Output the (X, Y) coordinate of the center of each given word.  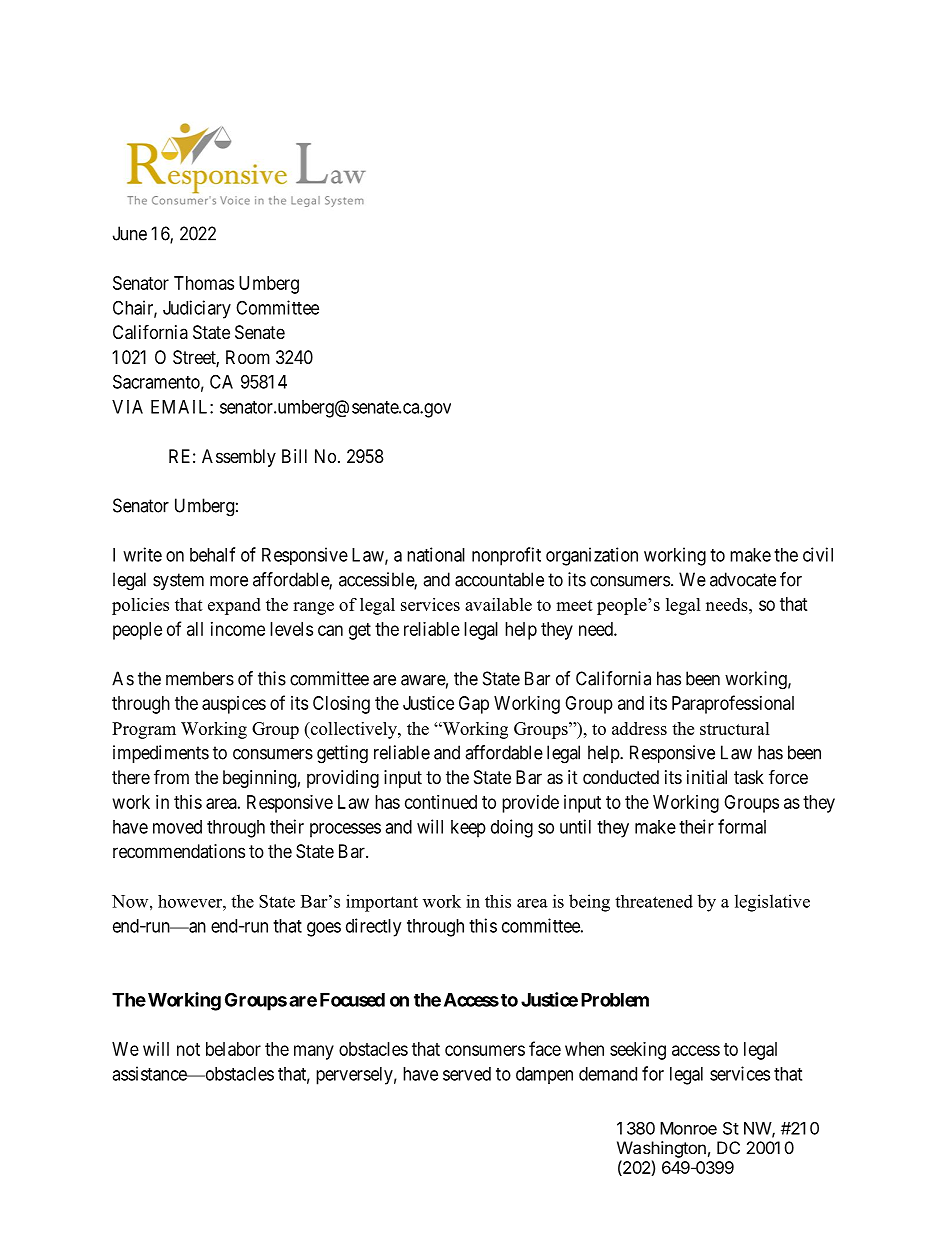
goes (324, 929)
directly (373, 927)
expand (234, 606)
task (749, 777)
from (171, 776)
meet (574, 605)
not (188, 1049)
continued (441, 802)
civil (818, 554)
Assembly (239, 458)
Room (248, 357)
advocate (743, 579)
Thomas (204, 283)
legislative (772, 903)
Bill (294, 456)
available (498, 604)
